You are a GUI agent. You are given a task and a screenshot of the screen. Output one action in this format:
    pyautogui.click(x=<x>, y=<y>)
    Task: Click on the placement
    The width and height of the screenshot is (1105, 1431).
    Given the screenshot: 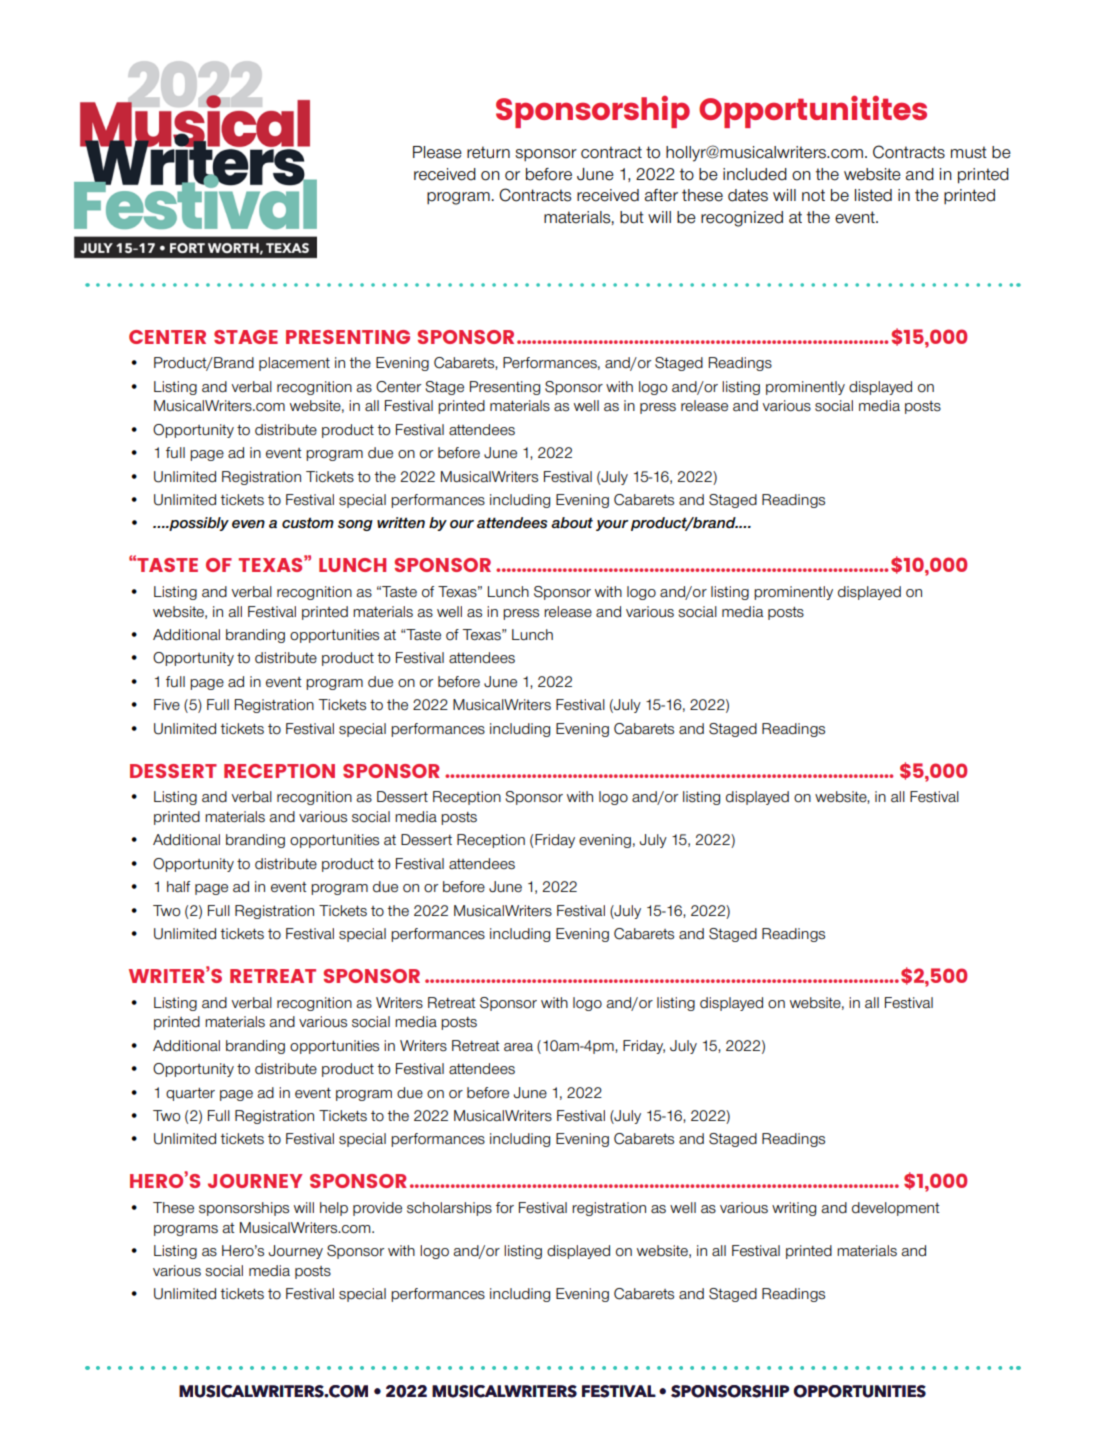 What is the action you would take?
    pyautogui.click(x=294, y=364)
